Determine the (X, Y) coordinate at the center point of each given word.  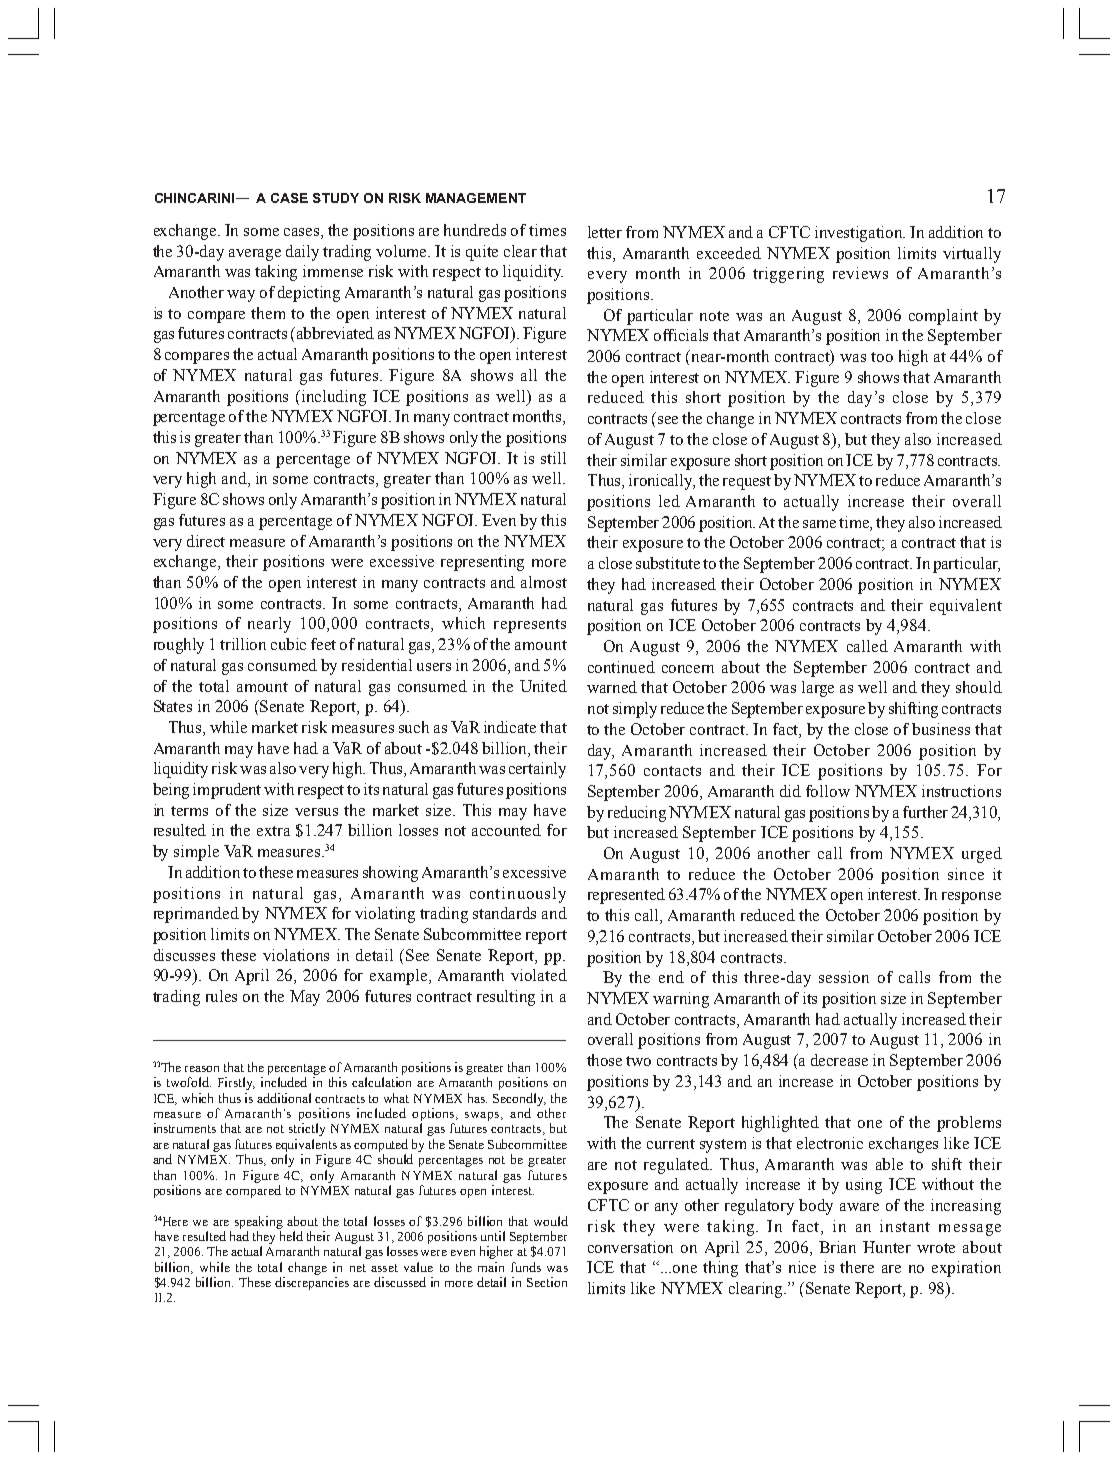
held (291, 1236)
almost (544, 582)
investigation (860, 234)
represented (626, 896)
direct (206, 541)
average (255, 255)
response (971, 898)
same (819, 524)
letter (605, 232)
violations (296, 955)
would (551, 1221)
